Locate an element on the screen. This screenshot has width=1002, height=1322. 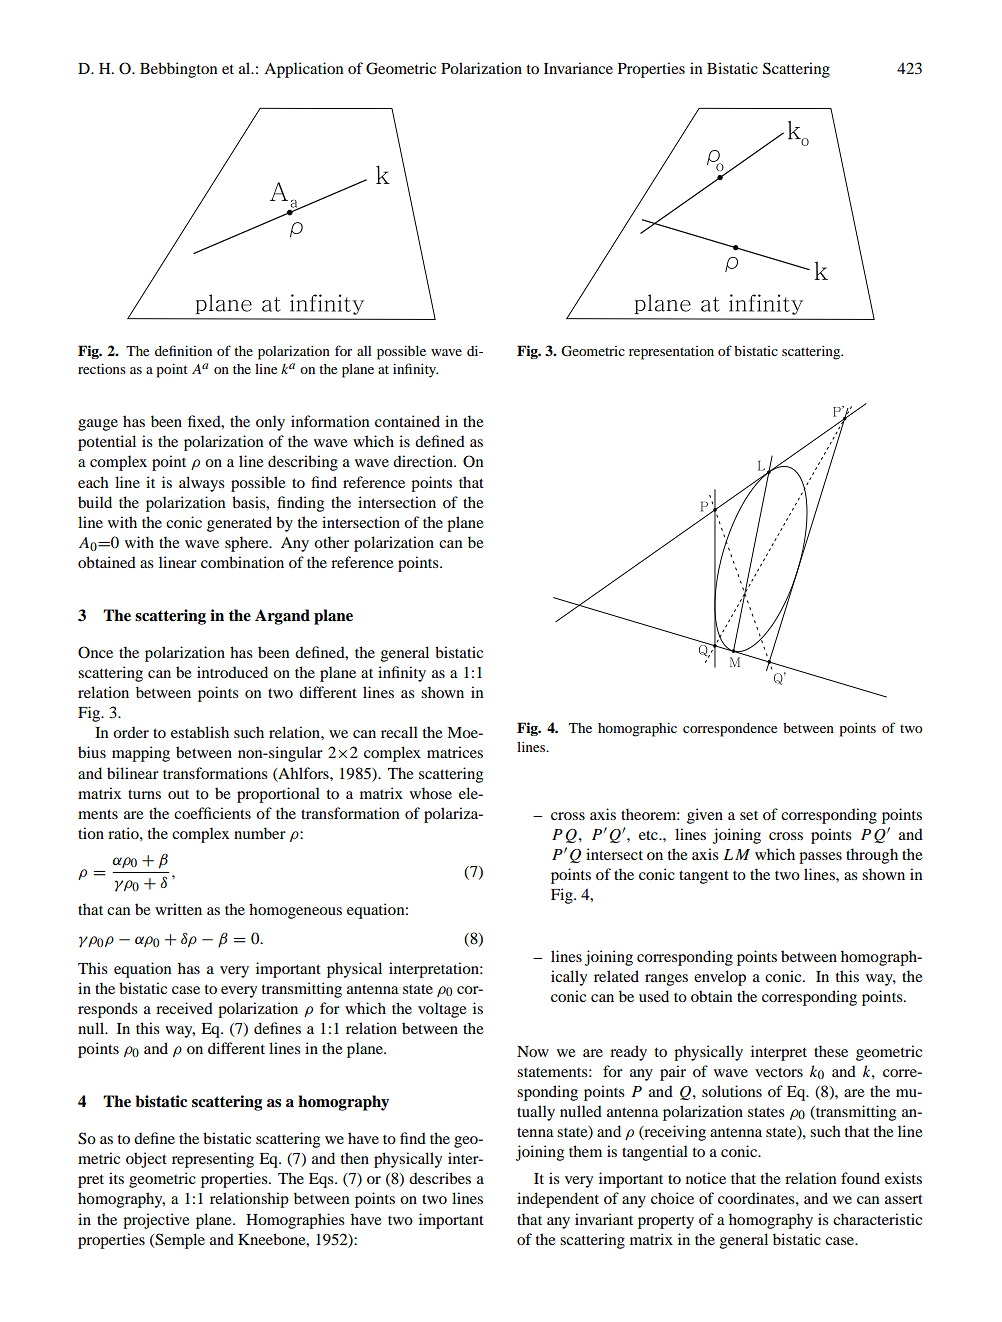
contained is located at coordinates (407, 421).
